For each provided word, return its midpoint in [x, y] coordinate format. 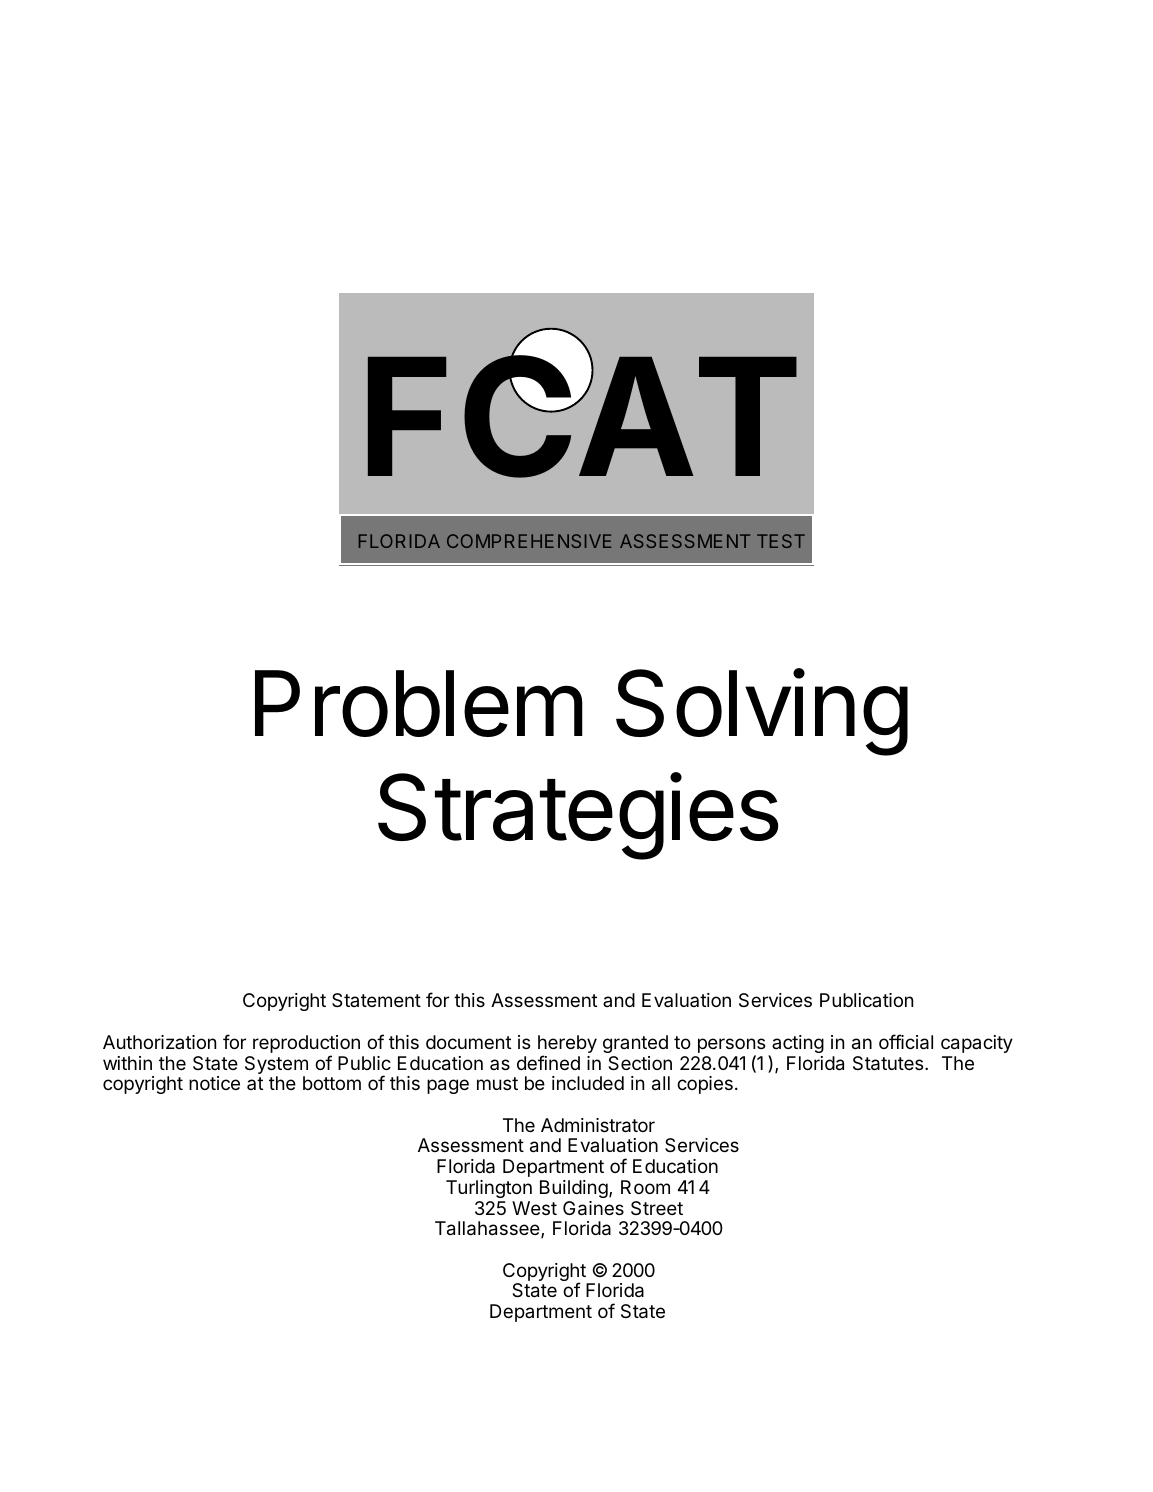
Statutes [889, 1063]
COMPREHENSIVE [529, 541]
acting [798, 1044]
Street [657, 1208]
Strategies [578, 816]
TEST [781, 541]
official [906, 1042]
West [534, 1208]
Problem [419, 703]
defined [548, 1062]
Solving [762, 712]
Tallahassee [488, 1229]
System [276, 1066]
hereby [567, 1045]
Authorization [159, 1042]
